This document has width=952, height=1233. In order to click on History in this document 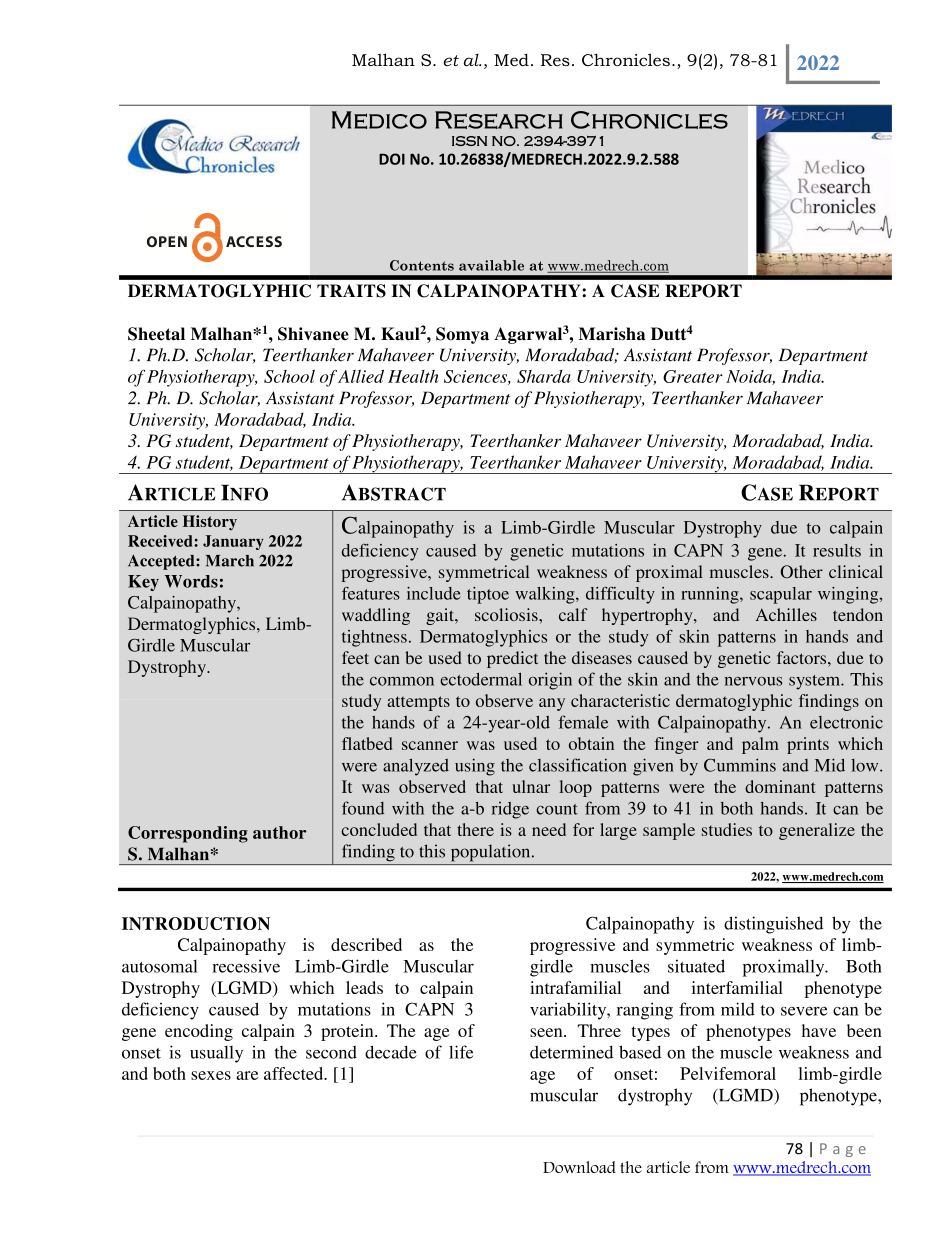, I will do `click(210, 523)`.
